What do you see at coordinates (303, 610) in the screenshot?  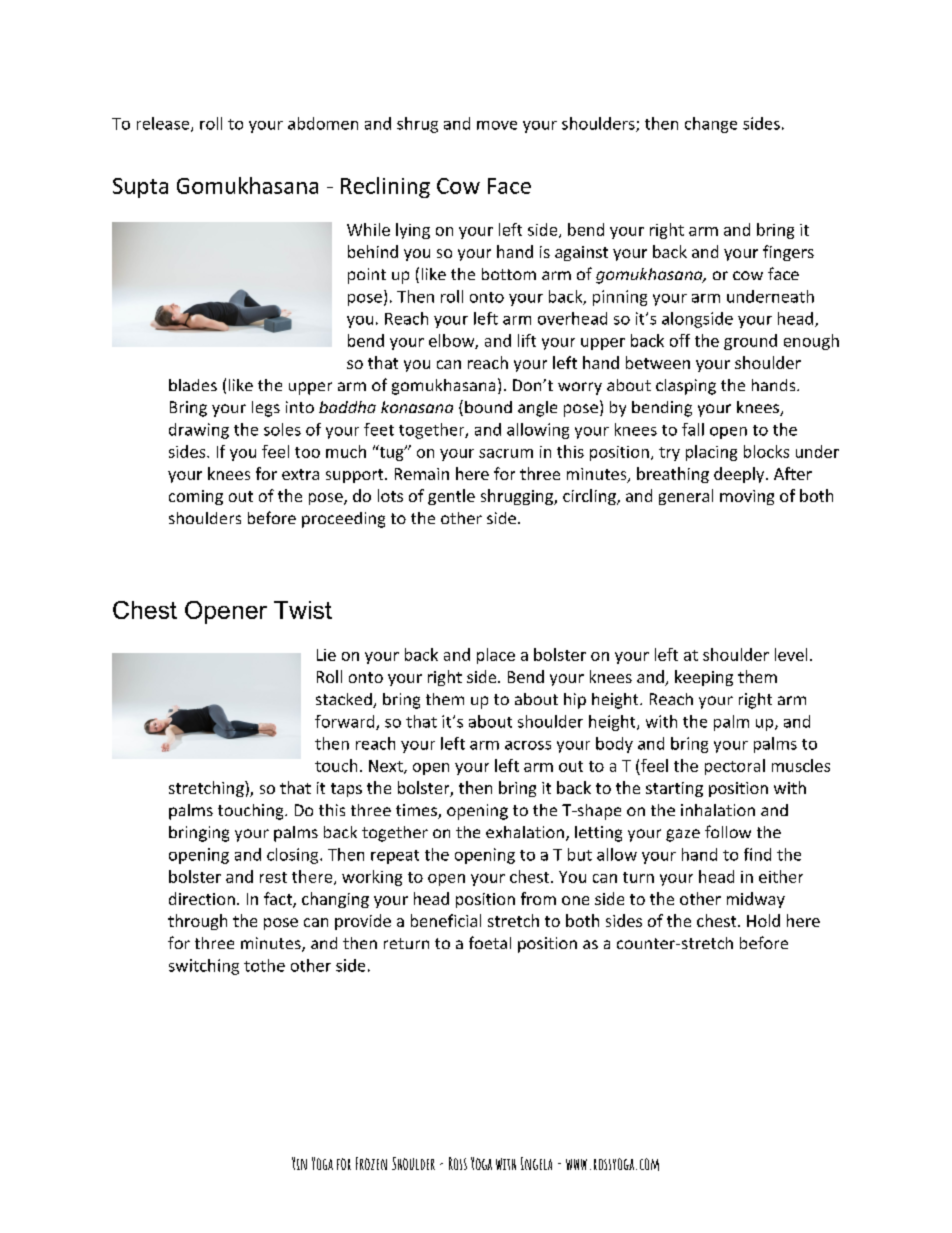 I see `Twist` at bounding box center [303, 610].
